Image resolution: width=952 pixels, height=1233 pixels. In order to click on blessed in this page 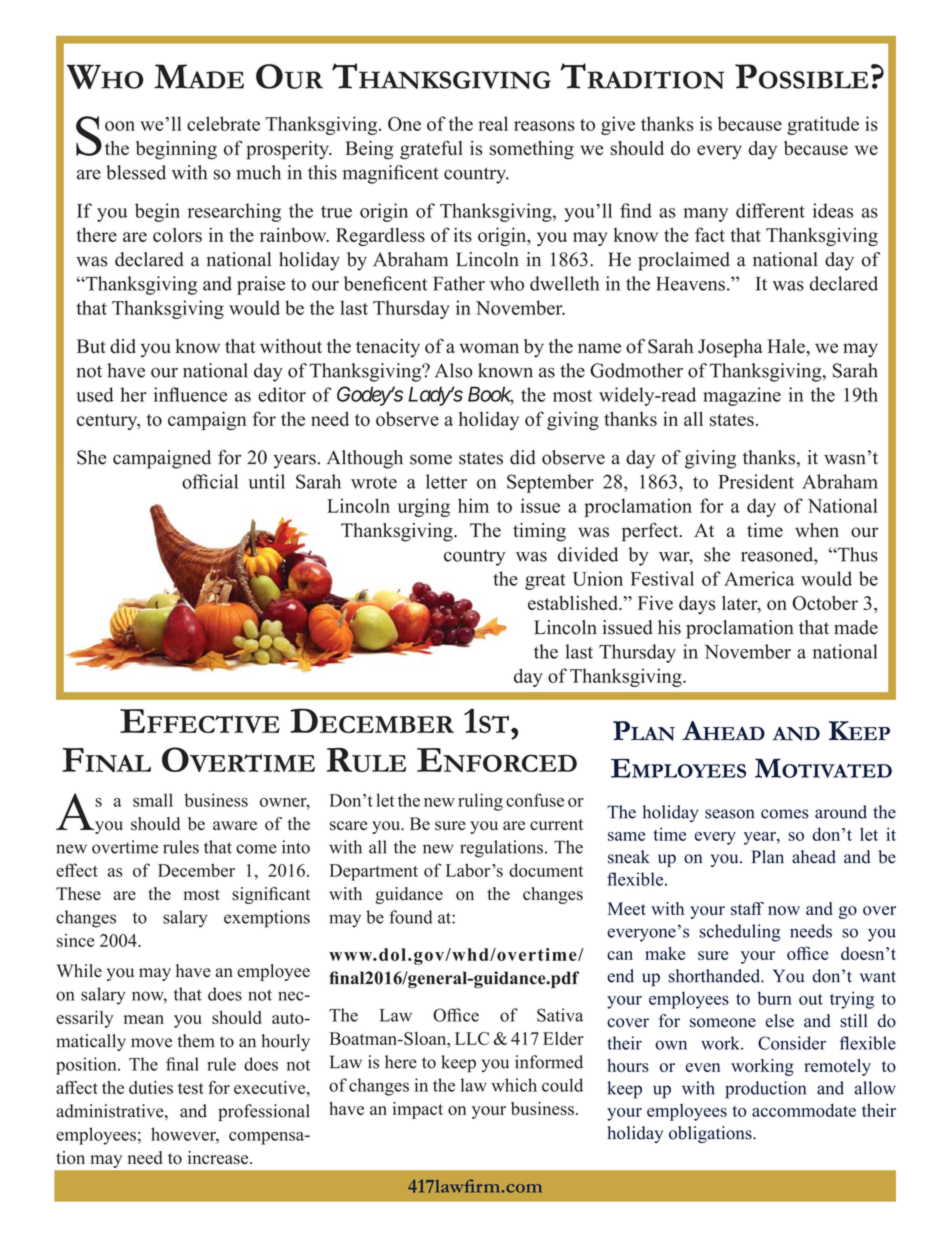, I will do `click(136, 172)`.
